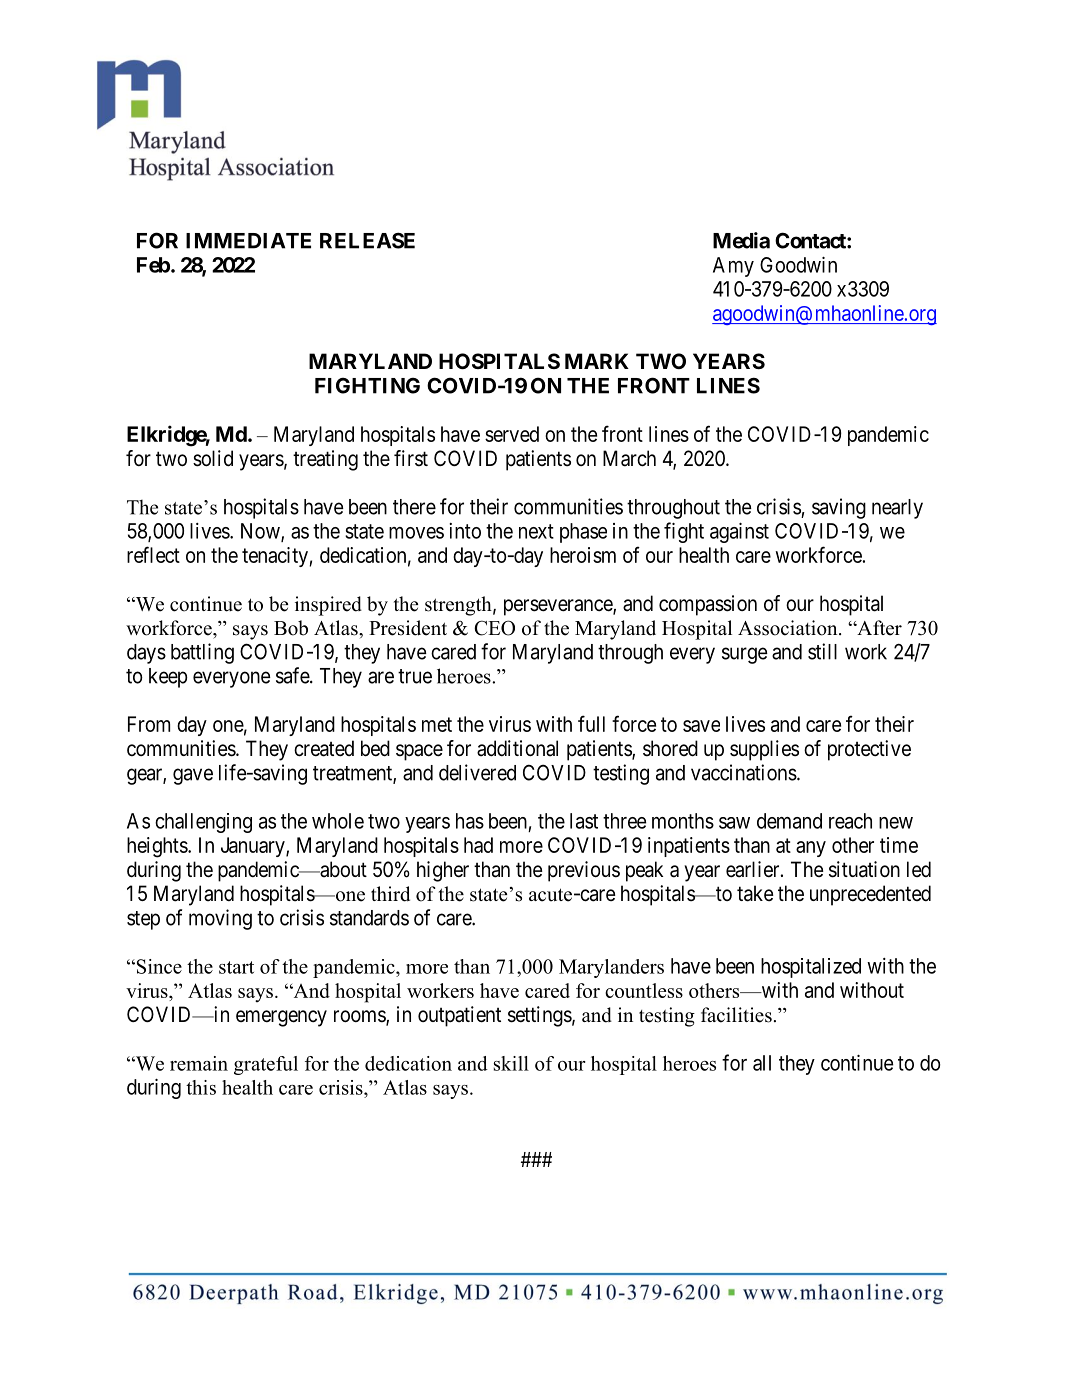  I want to click on Feb, so click(153, 265).
